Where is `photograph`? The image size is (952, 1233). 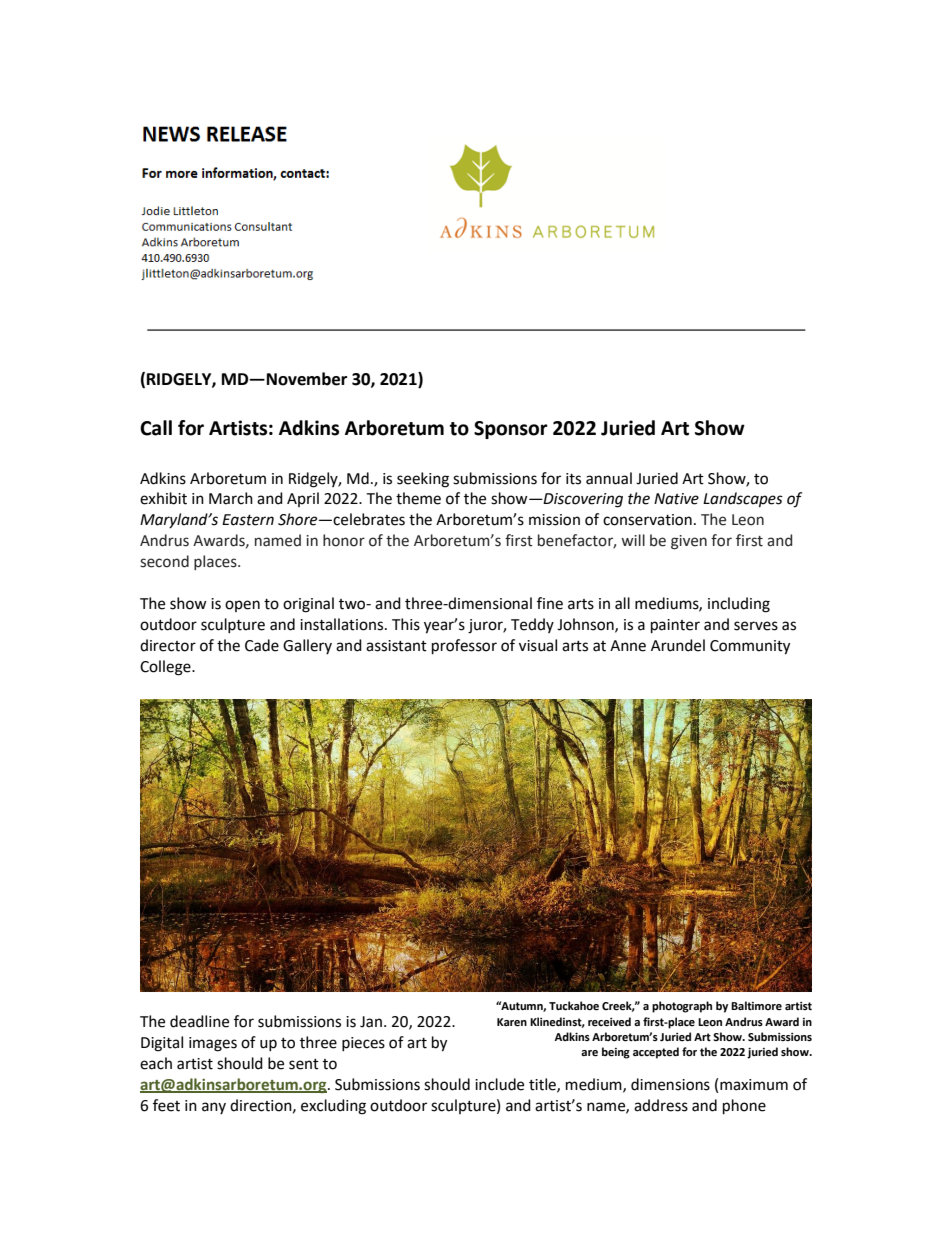 photograph is located at coordinates (682, 1007).
